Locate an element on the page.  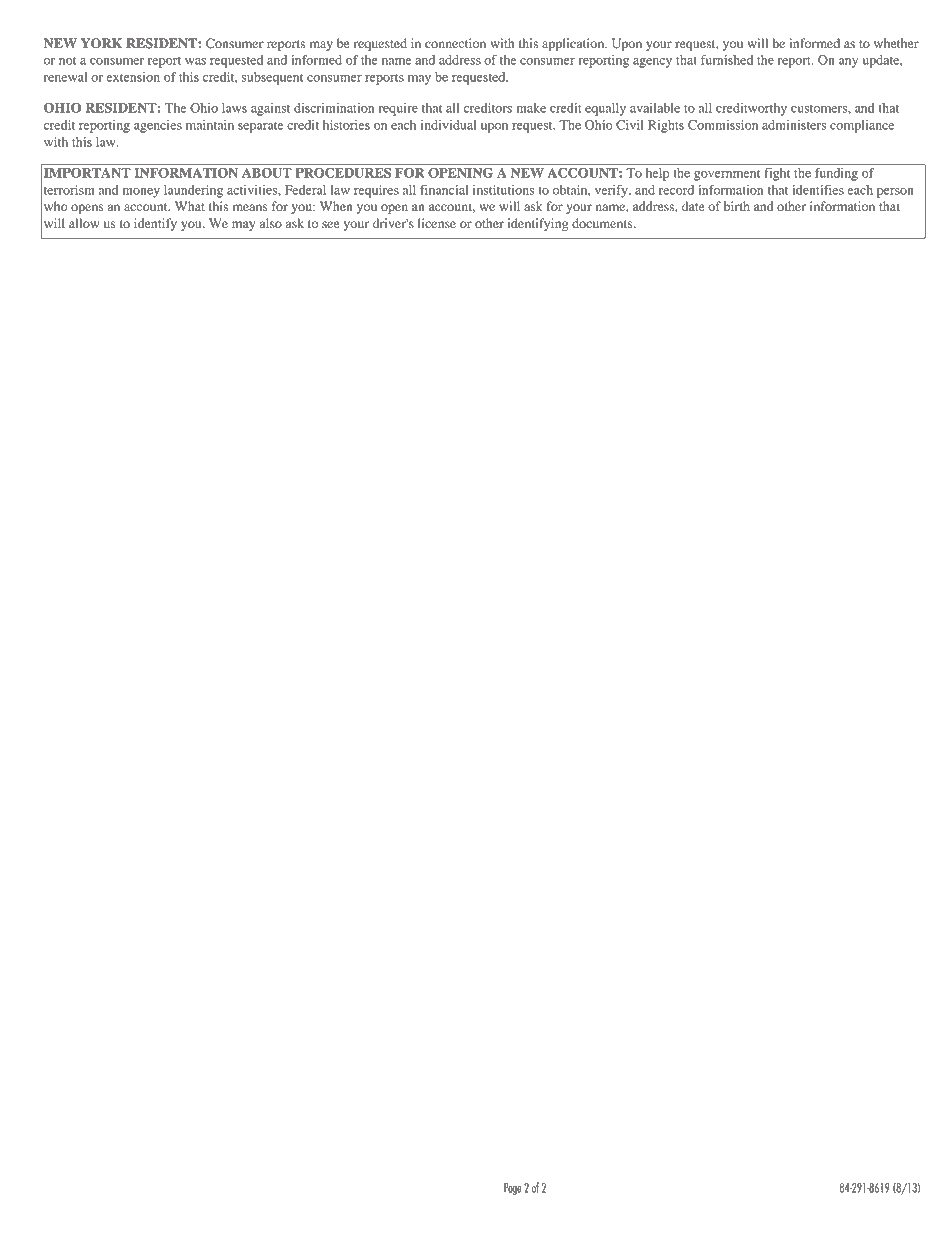
When is located at coordinates (336, 206).
